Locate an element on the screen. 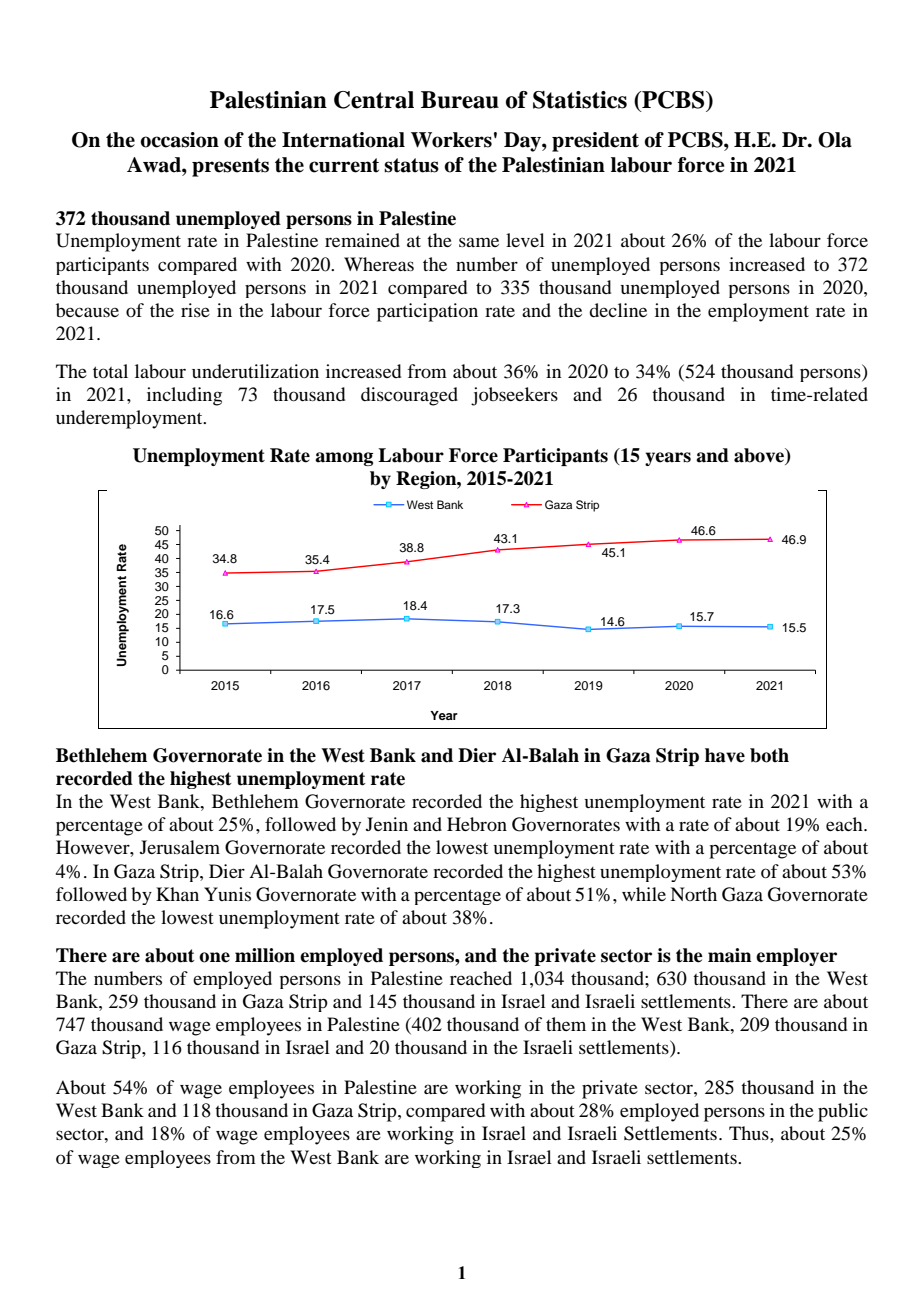 The image size is (924, 1307). among is located at coordinates (344, 459).
